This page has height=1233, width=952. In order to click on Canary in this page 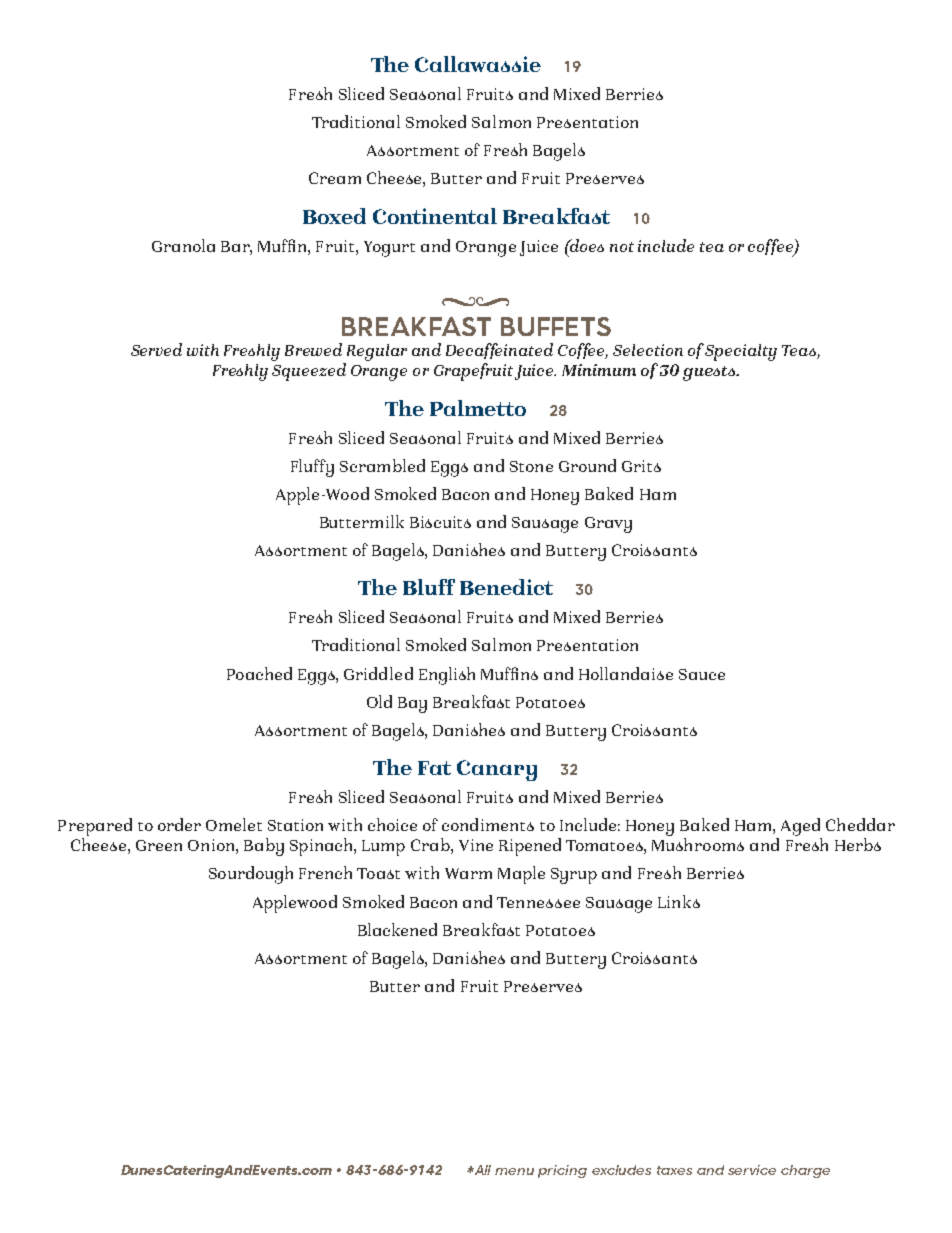, I will do `click(497, 770)`.
